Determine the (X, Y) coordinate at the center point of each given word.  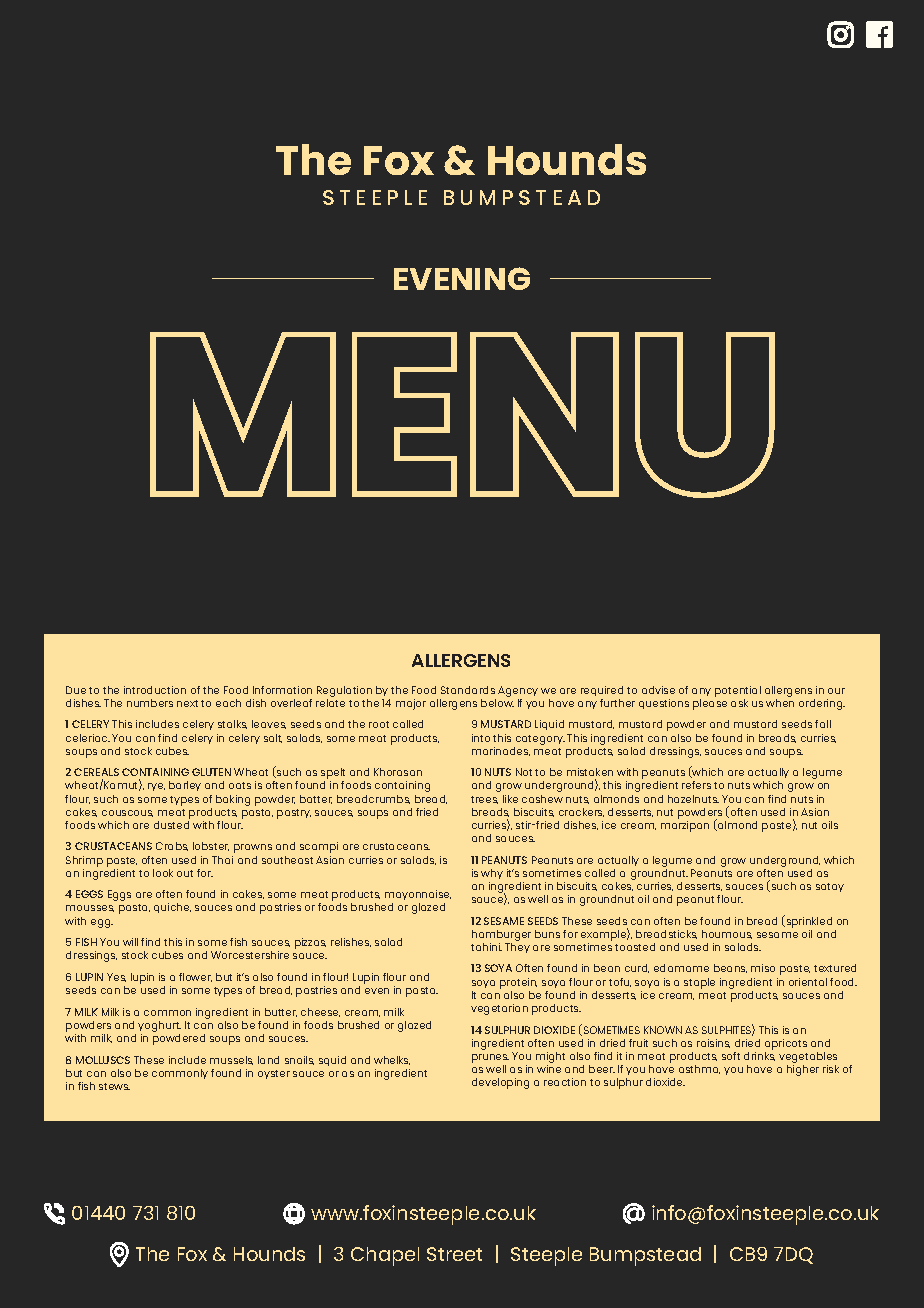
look (163, 873)
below (497, 703)
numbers (150, 703)
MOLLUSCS (103, 1060)
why (492, 874)
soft (731, 1056)
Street (454, 1254)
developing (500, 1083)
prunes (490, 1058)
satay (830, 887)
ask (739, 703)
